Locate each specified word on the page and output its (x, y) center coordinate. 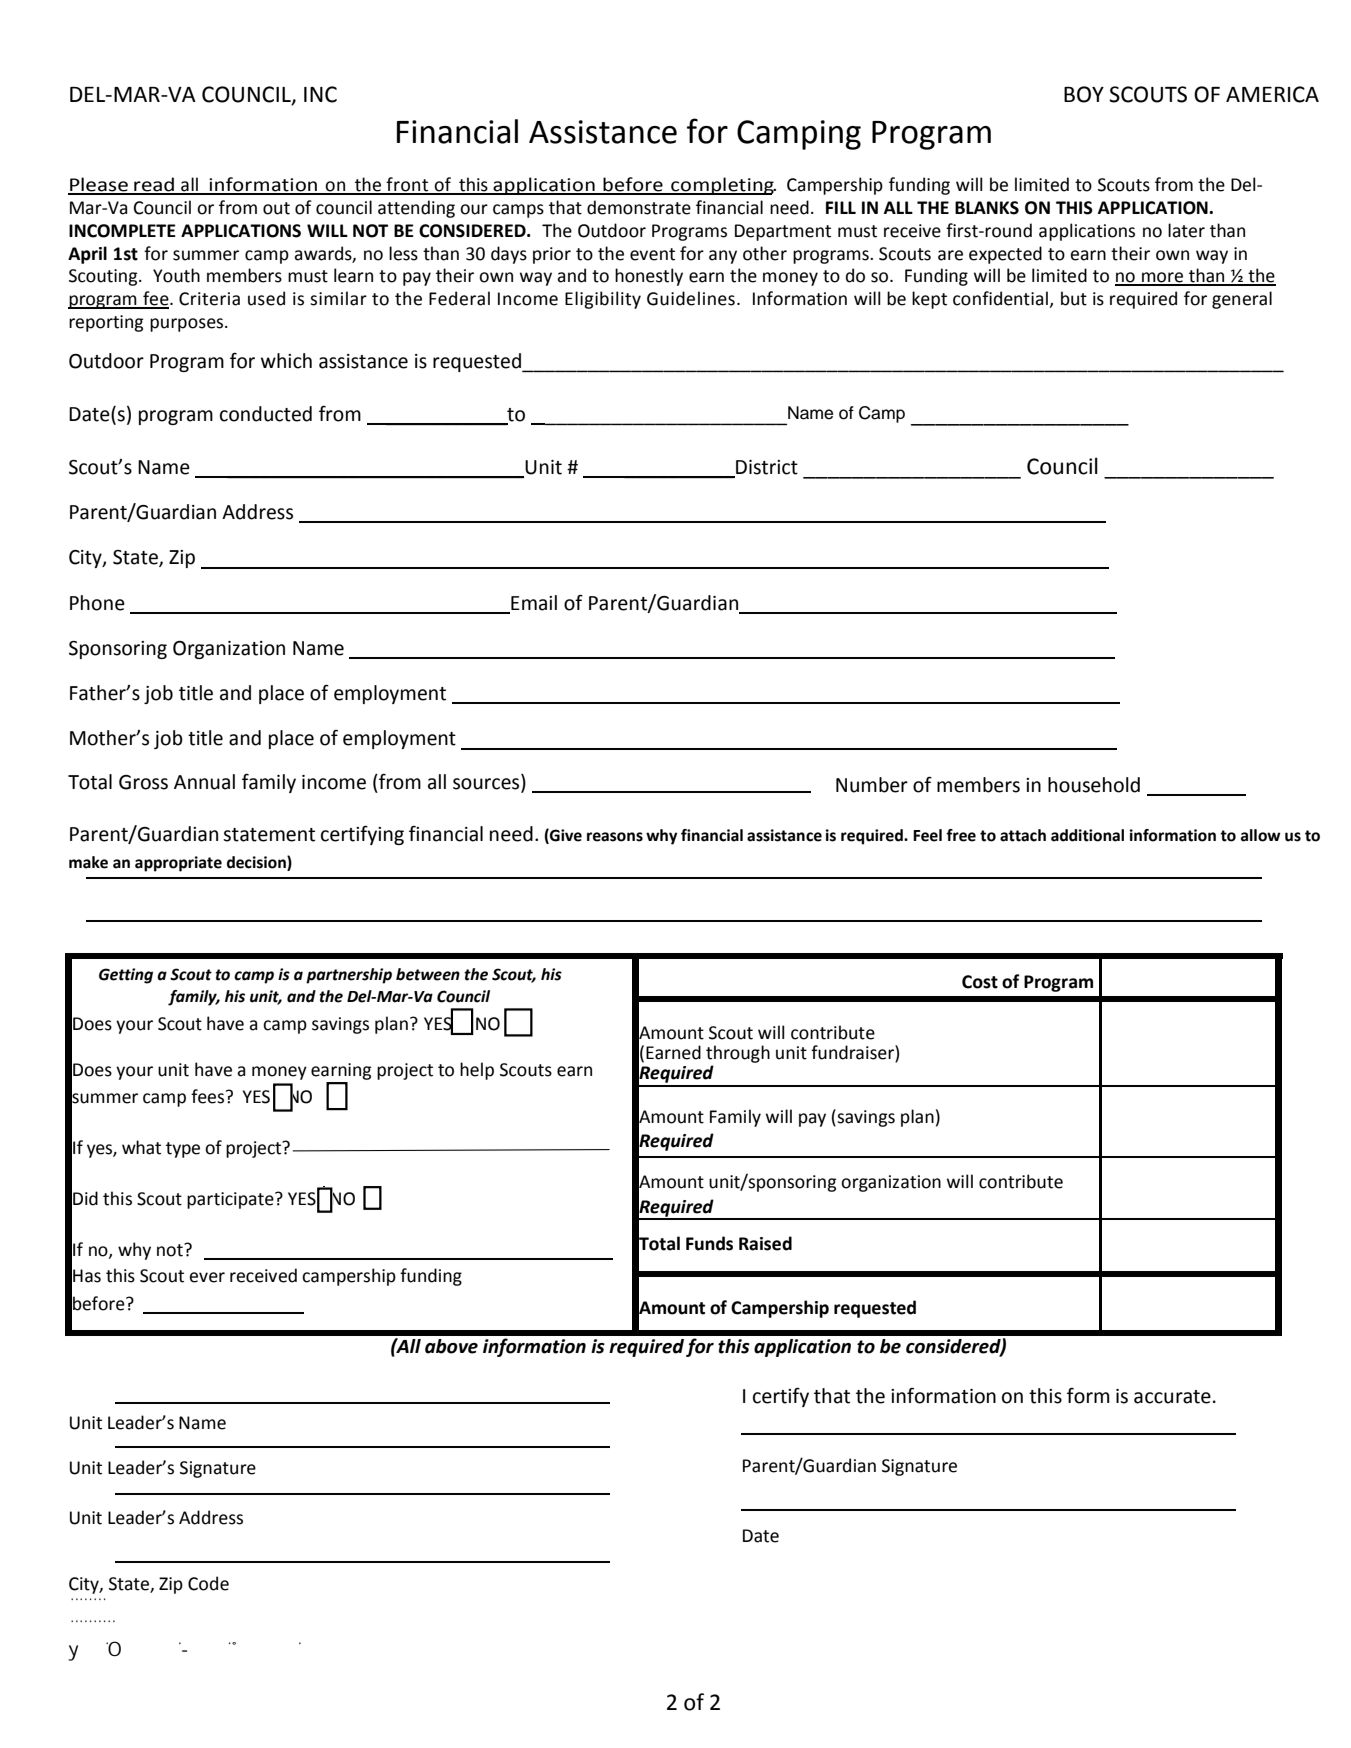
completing (722, 186)
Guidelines (691, 298)
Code (208, 1583)
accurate (1172, 1397)
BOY (1084, 94)
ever (207, 1277)
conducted (266, 414)
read (154, 185)
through (738, 1054)
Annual (204, 782)
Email (534, 603)
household (1094, 785)
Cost (980, 982)
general (1242, 300)
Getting (126, 976)
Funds (709, 1243)
